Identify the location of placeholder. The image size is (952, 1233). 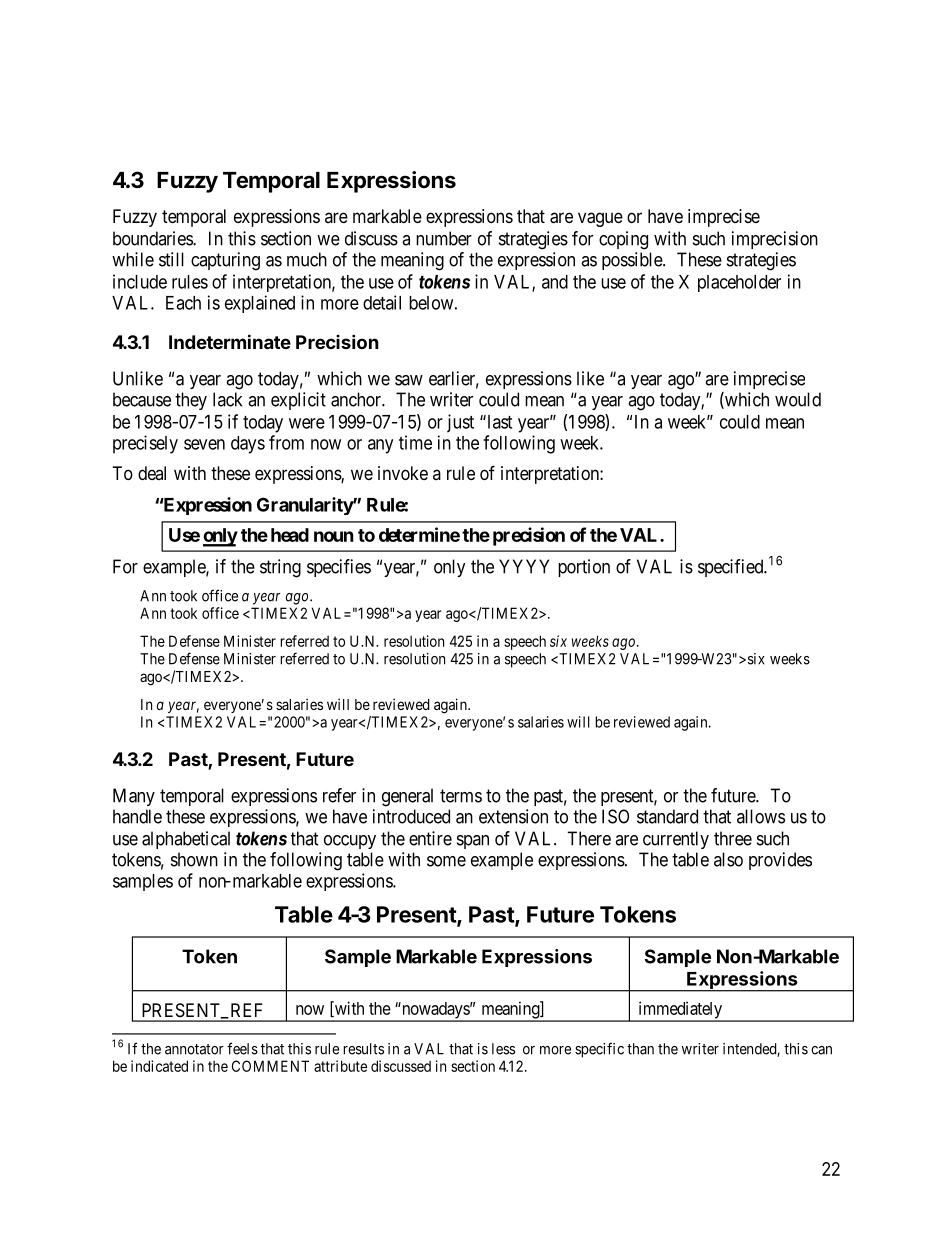
(739, 283).
